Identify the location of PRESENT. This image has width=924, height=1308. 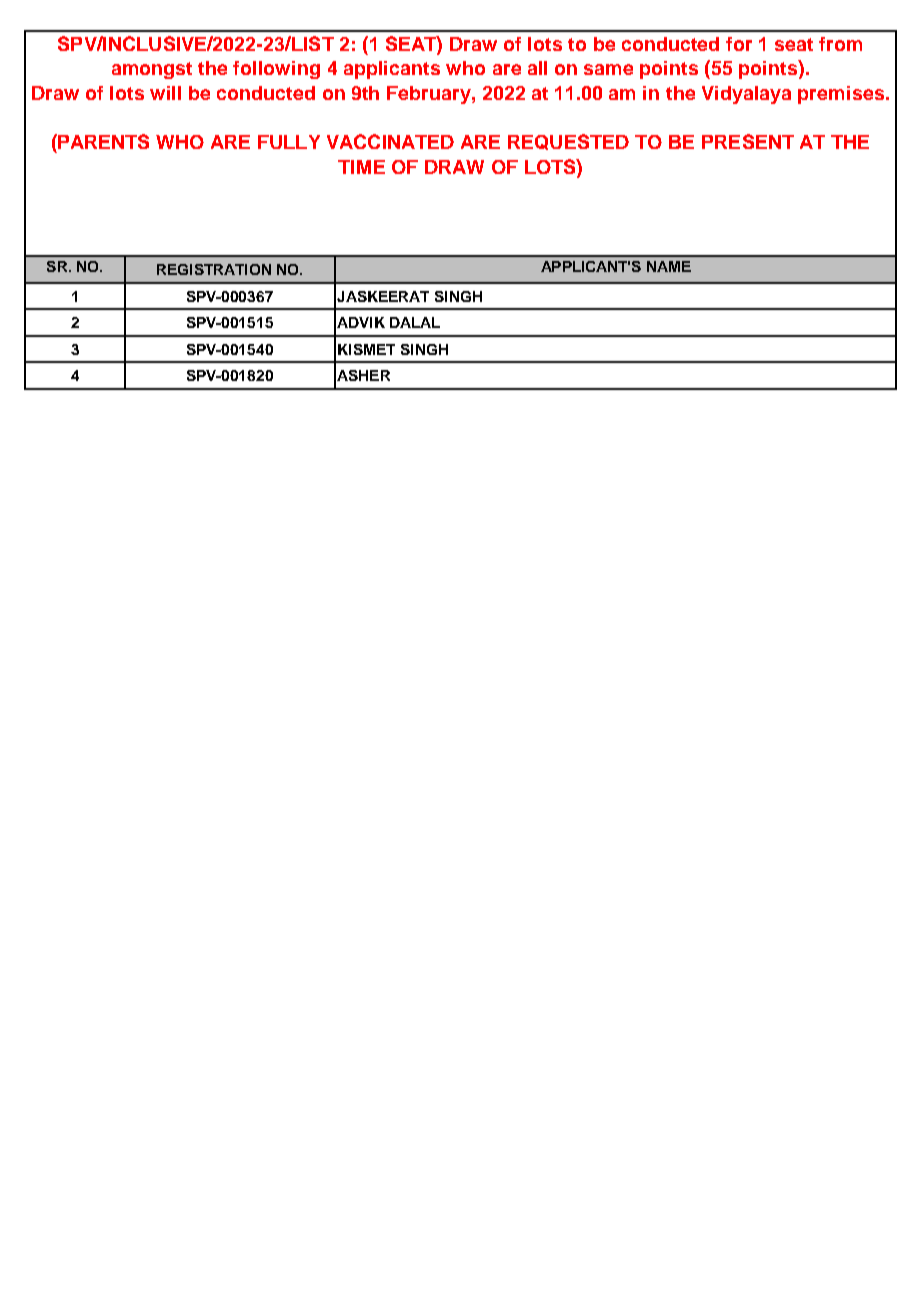
(748, 141).
